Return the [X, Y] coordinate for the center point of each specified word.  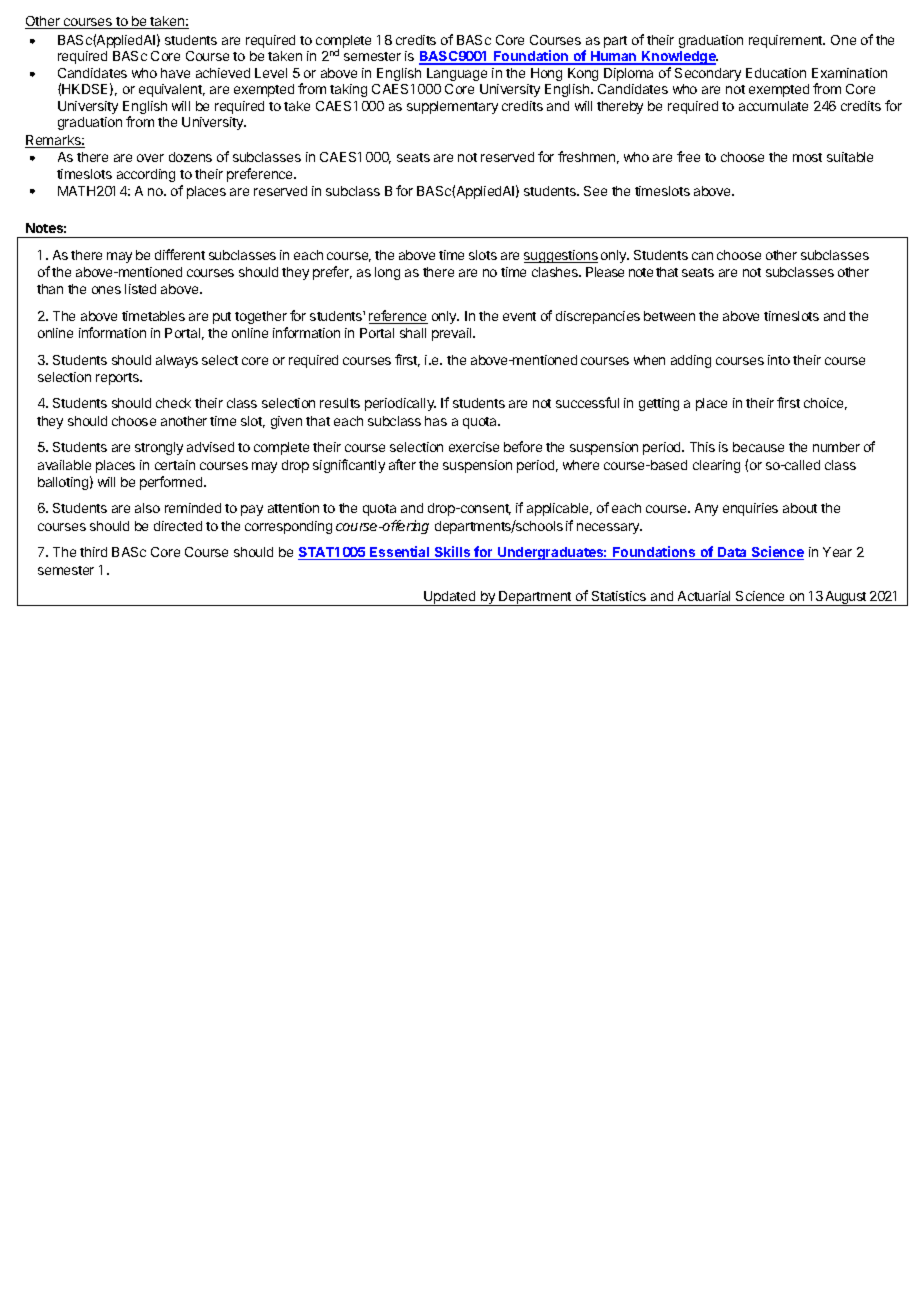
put [222, 318]
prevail [453, 334]
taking [348, 90]
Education [776, 73]
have [175, 73]
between [669, 316]
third [93, 552]
